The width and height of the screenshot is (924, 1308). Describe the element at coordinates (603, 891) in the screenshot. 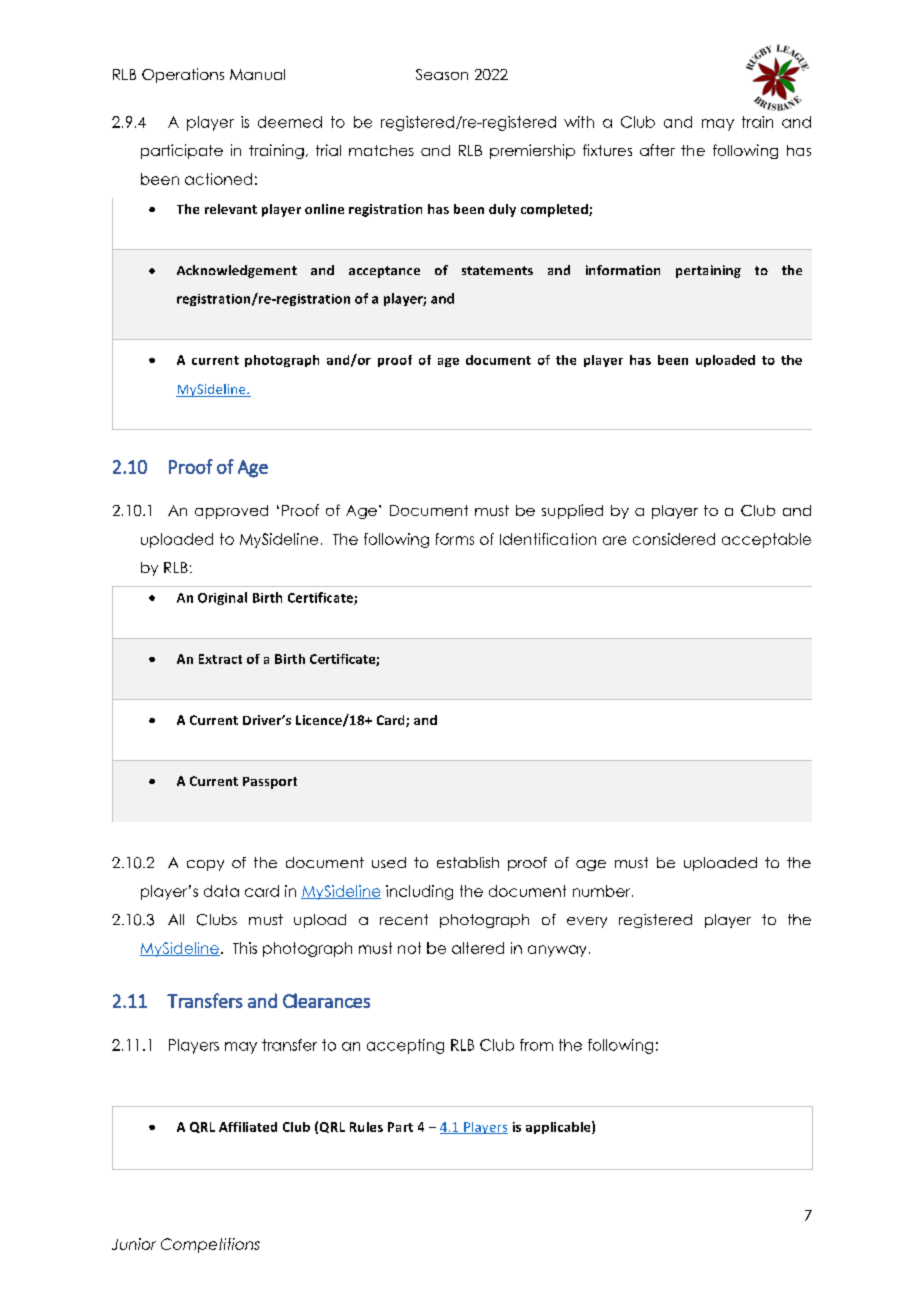

I see `number` at that location.
